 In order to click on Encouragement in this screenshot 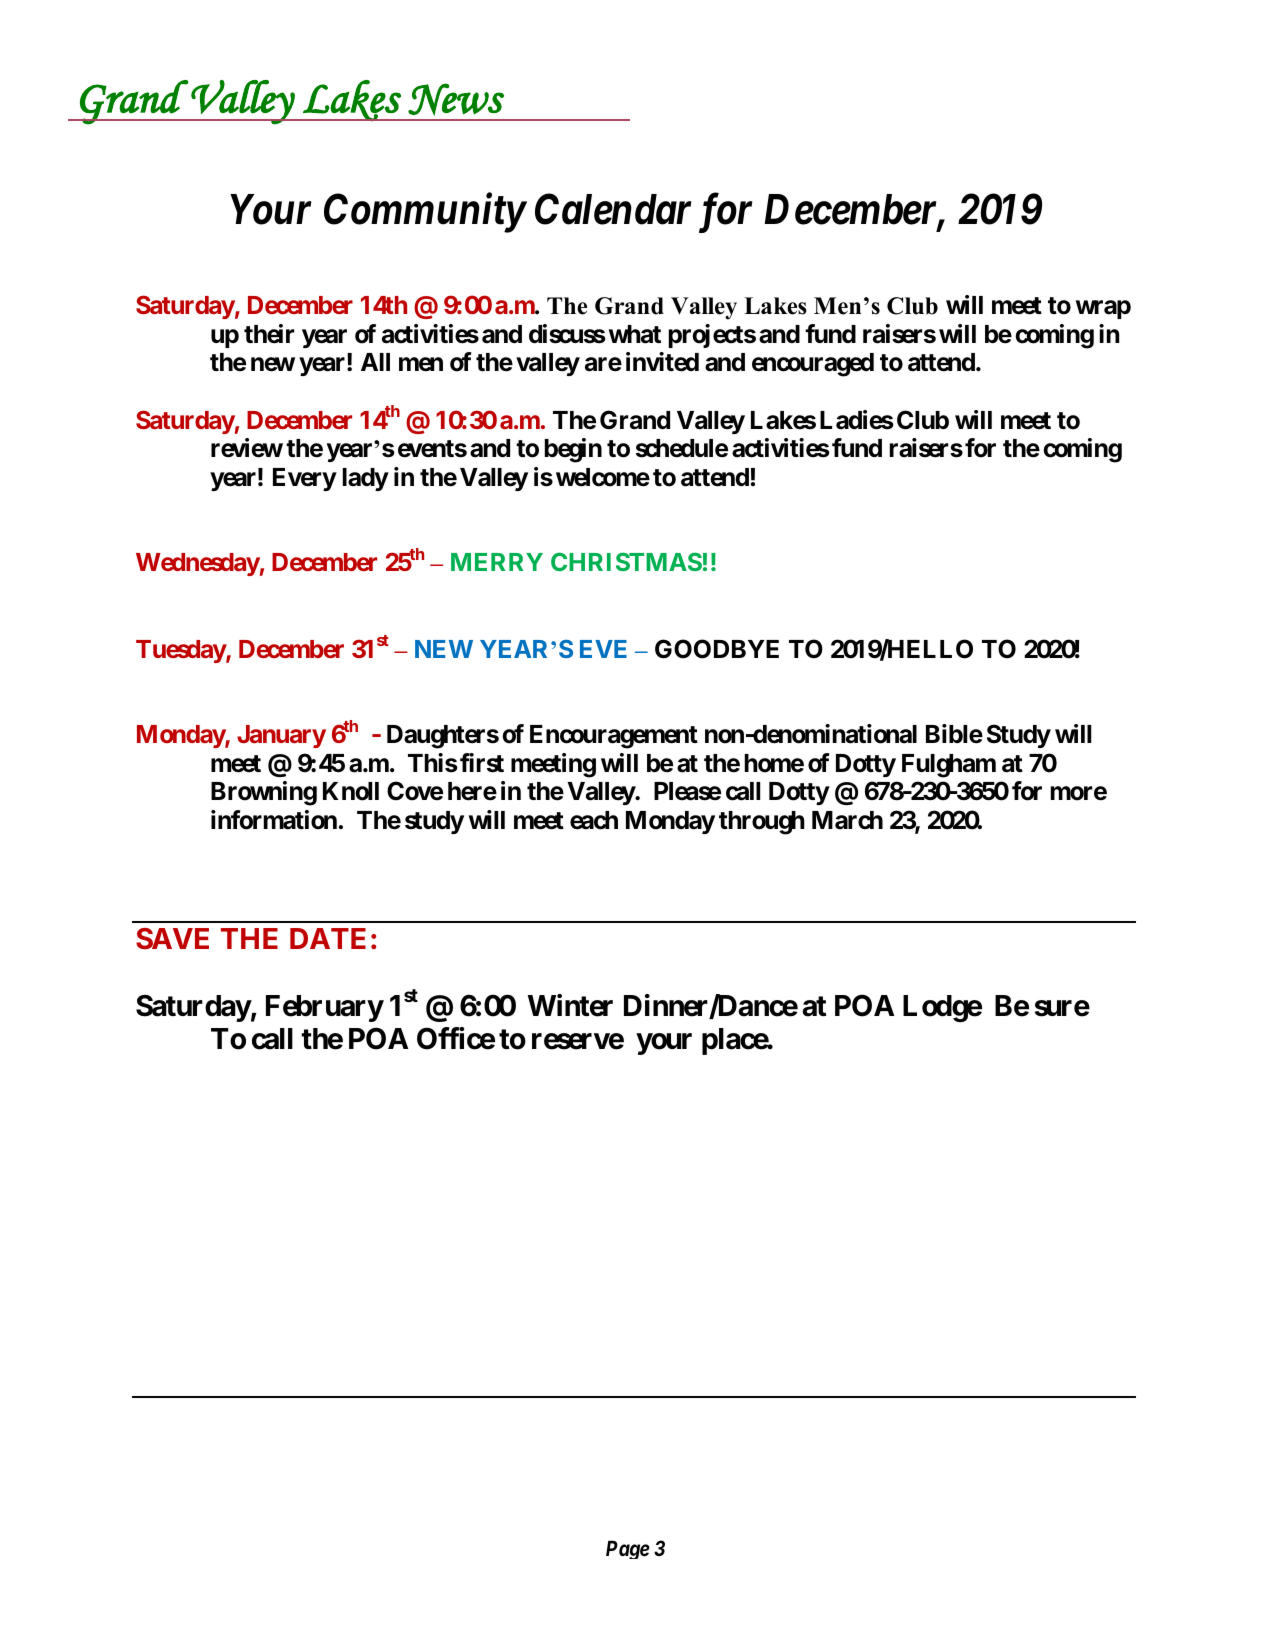, I will do `click(614, 737)`.
